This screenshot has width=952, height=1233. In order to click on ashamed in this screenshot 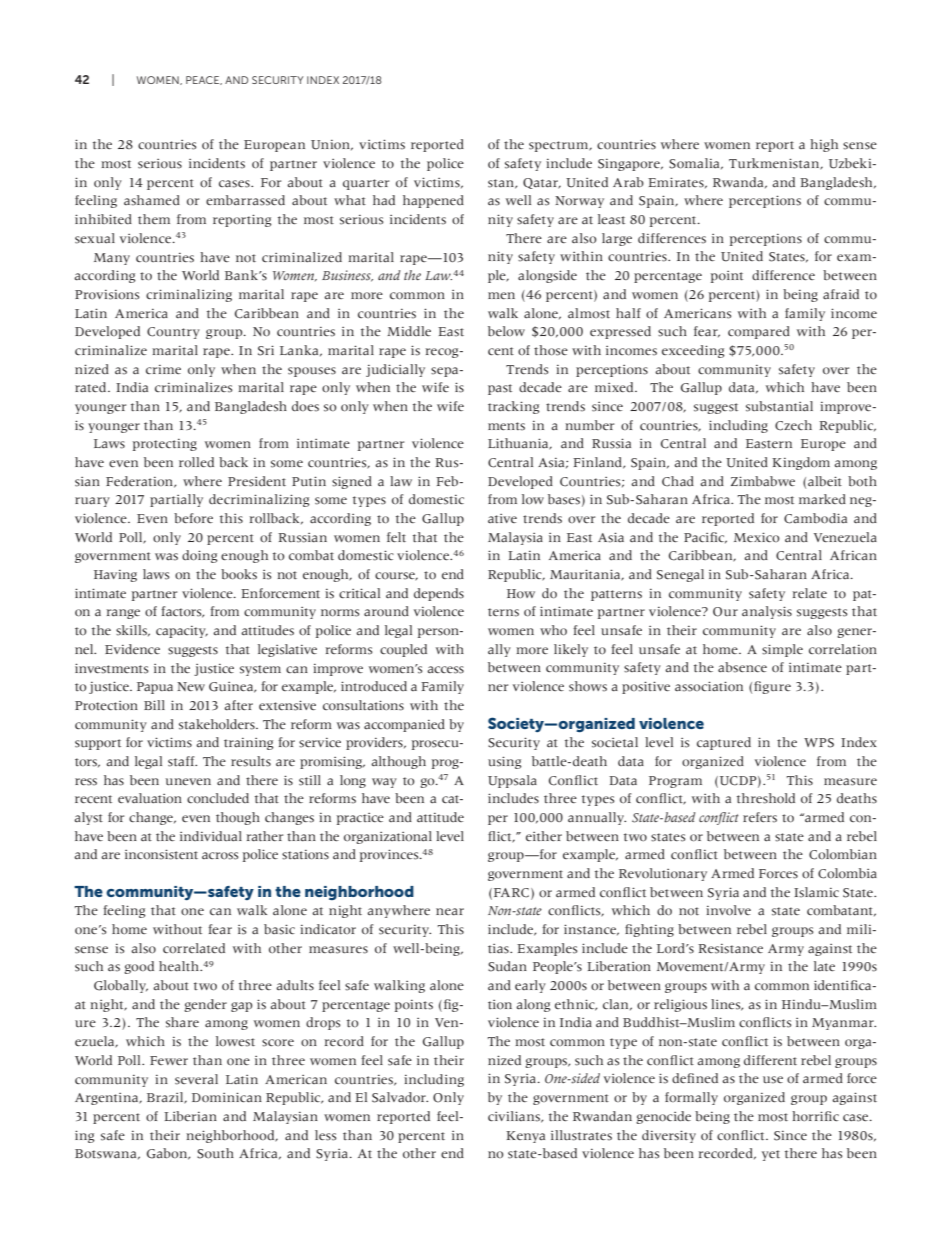, I will do `click(152, 200)`.
